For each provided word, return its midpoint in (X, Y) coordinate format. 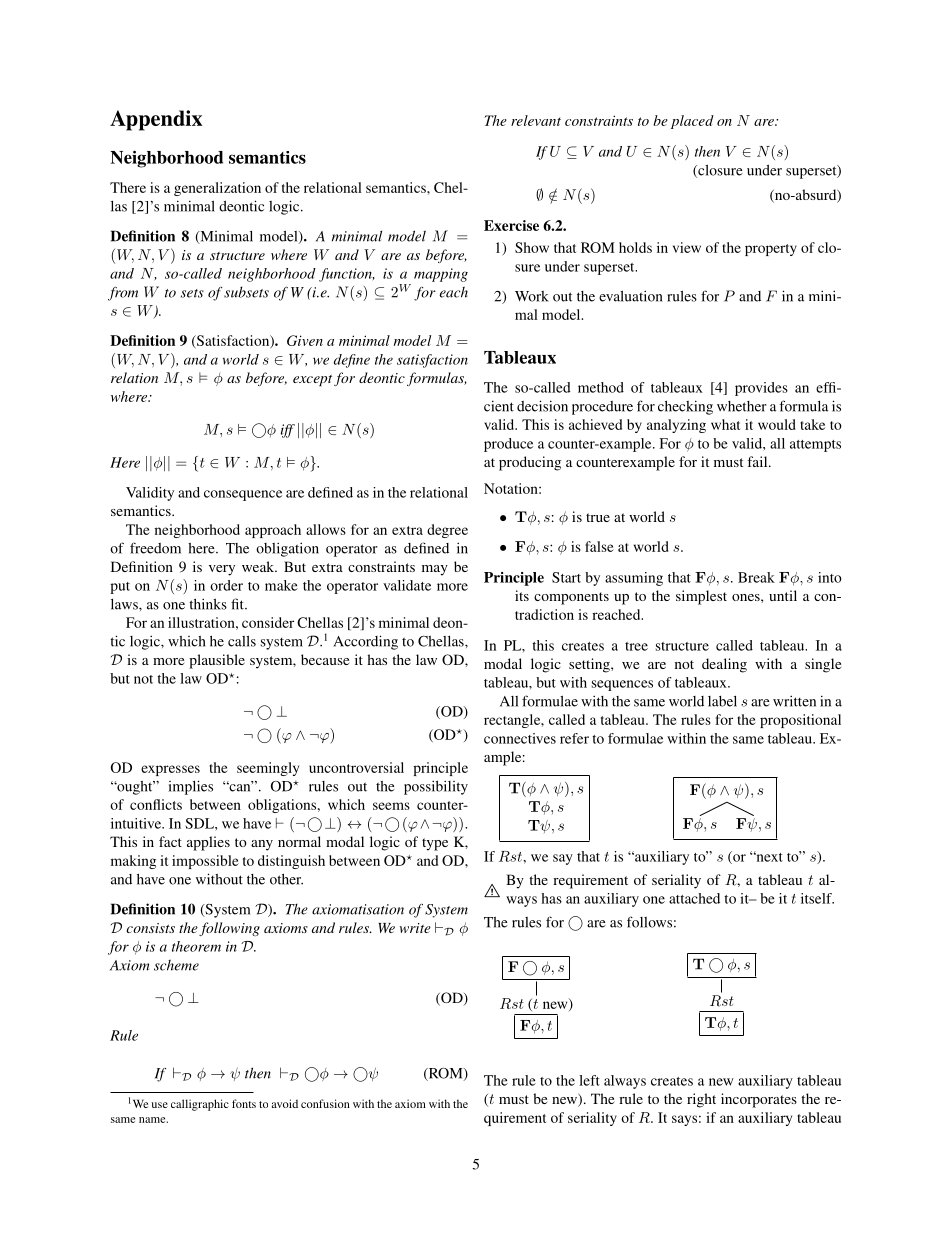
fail (758, 461)
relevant (536, 120)
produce (508, 445)
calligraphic (200, 1105)
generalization (217, 189)
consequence (243, 495)
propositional (800, 721)
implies (191, 787)
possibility (436, 787)
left (589, 1080)
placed (692, 122)
